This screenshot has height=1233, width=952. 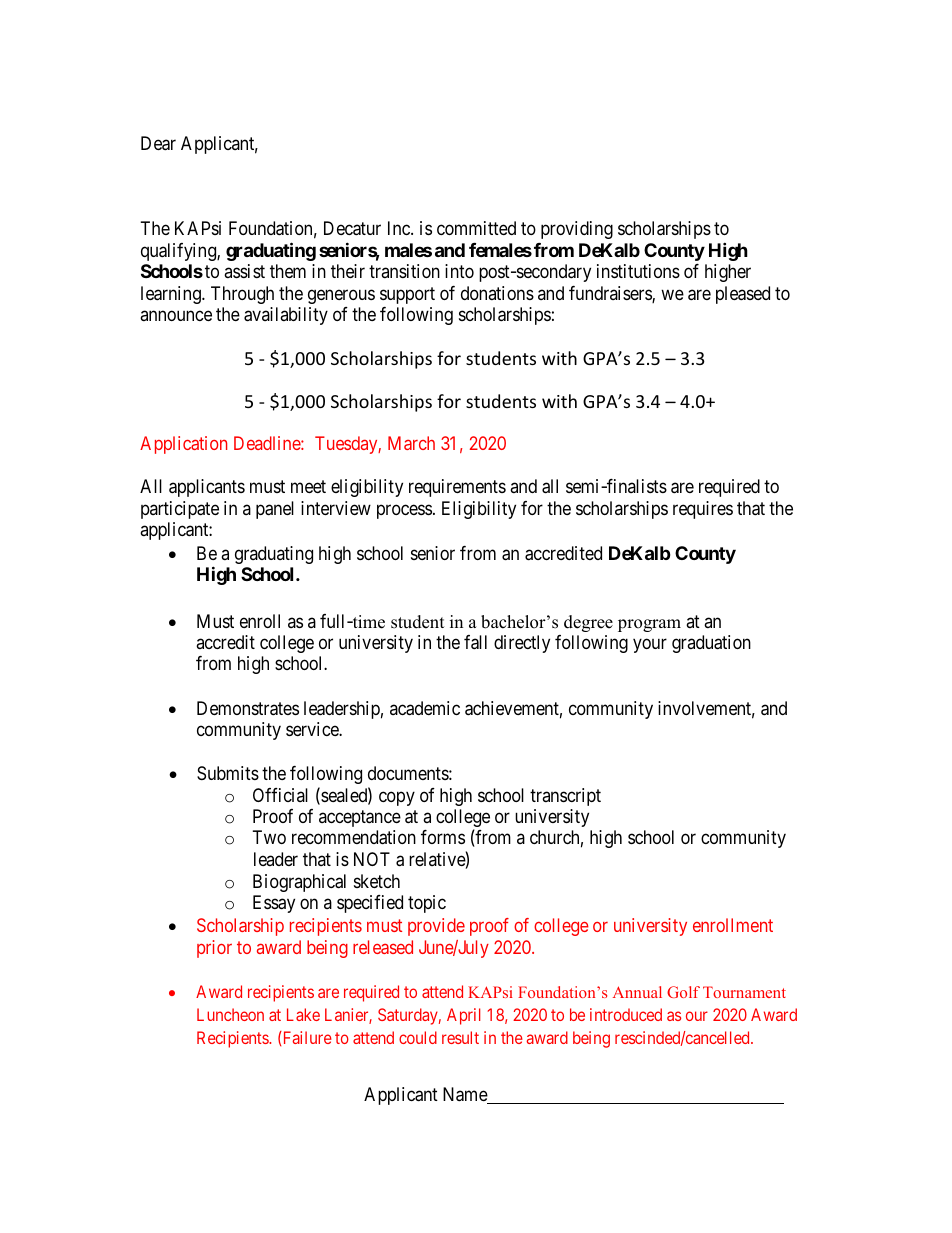 I want to click on committed, so click(x=476, y=228).
